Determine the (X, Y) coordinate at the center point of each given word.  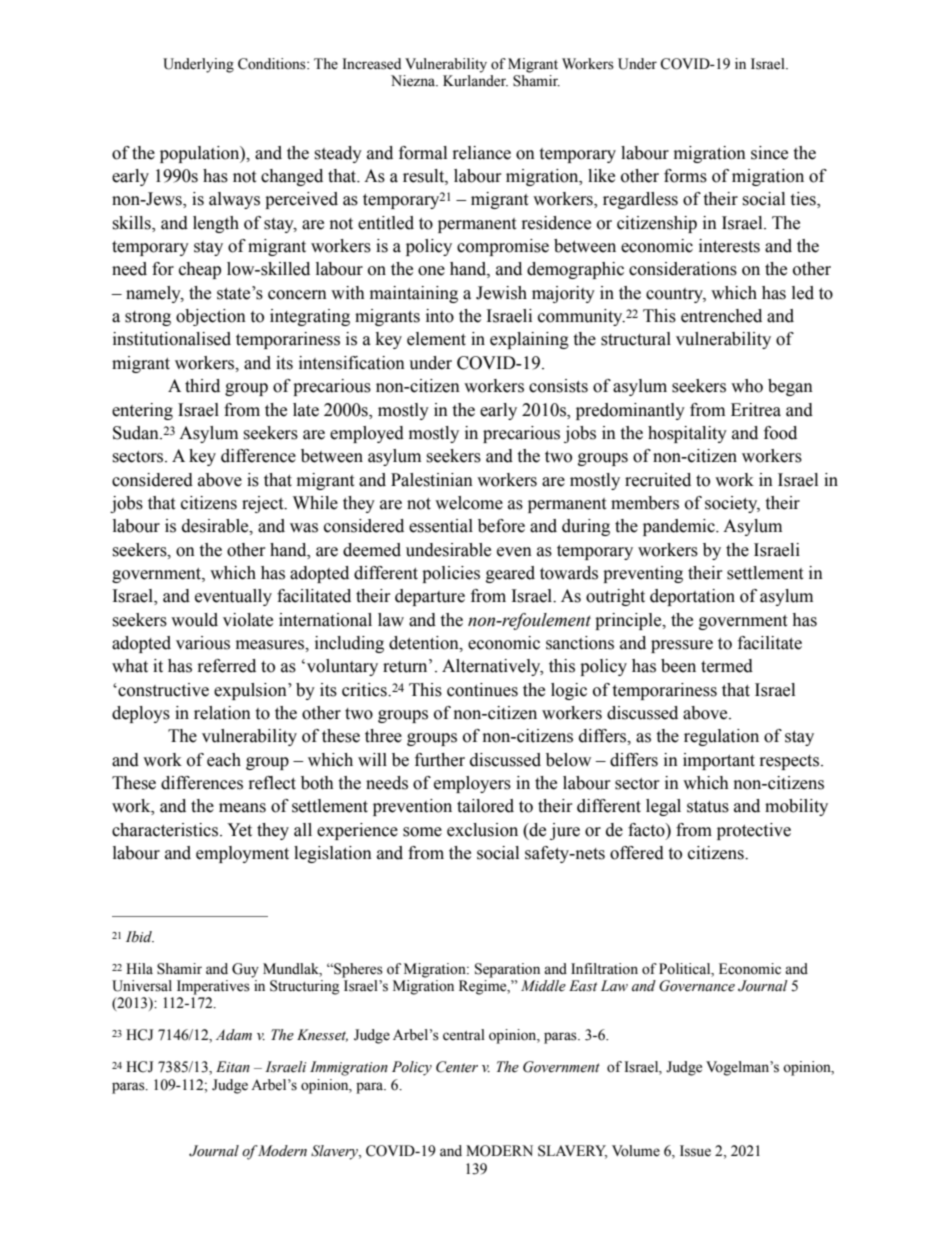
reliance (482, 153)
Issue (695, 1151)
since (769, 153)
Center (457, 1067)
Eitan (233, 1067)
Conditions (273, 64)
